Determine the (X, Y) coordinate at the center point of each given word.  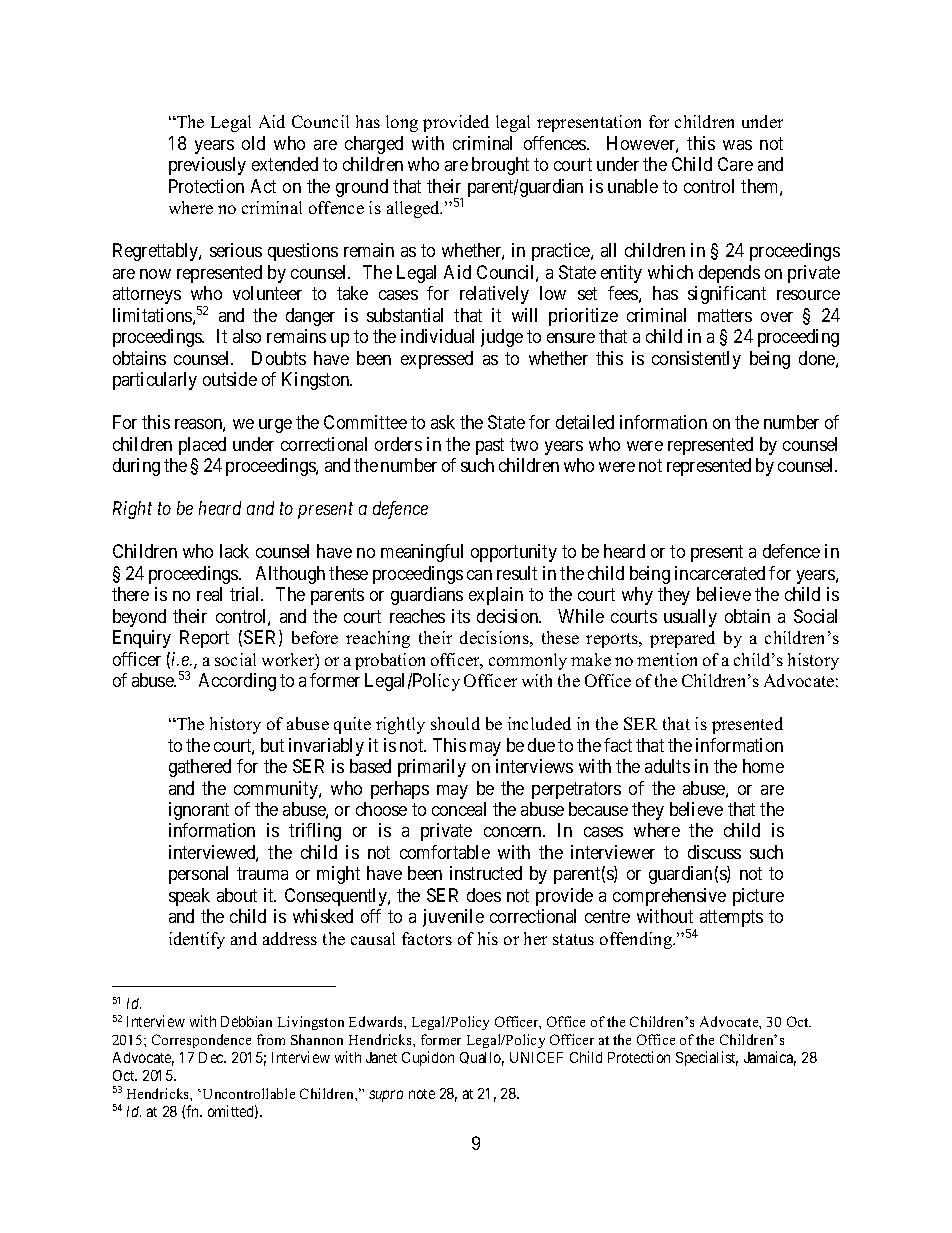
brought (500, 166)
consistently (696, 360)
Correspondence (201, 1041)
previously (207, 166)
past (490, 446)
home (763, 766)
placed (202, 446)
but (272, 745)
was (737, 145)
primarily (432, 768)
